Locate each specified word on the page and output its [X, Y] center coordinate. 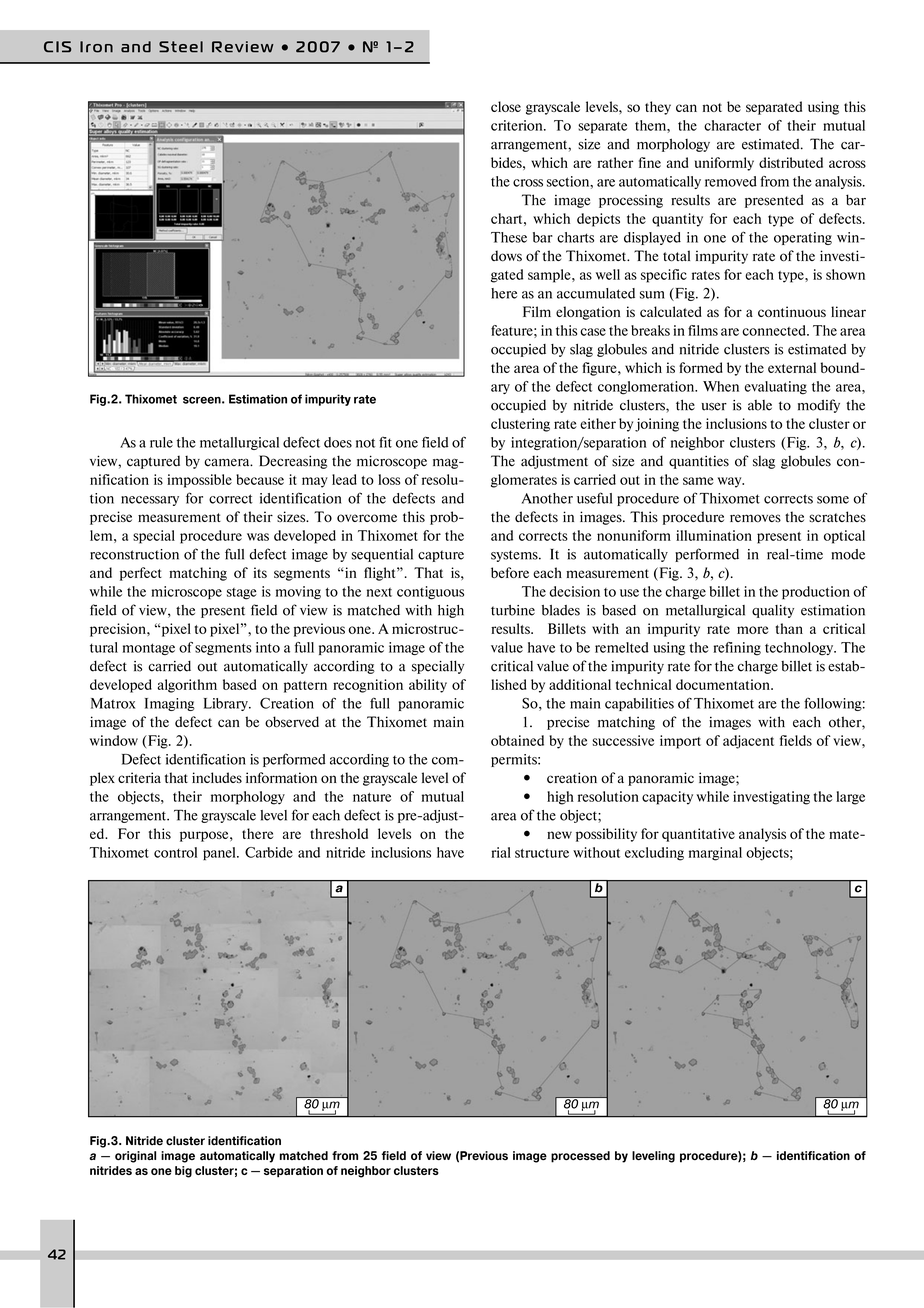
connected [775, 330]
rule [161, 442]
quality [773, 611]
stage [242, 594]
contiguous [430, 593]
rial [501, 852]
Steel [181, 47]
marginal [715, 854]
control [175, 852]
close [506, 106]
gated [507, 276]
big [183, 1172]
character [732, 125]
